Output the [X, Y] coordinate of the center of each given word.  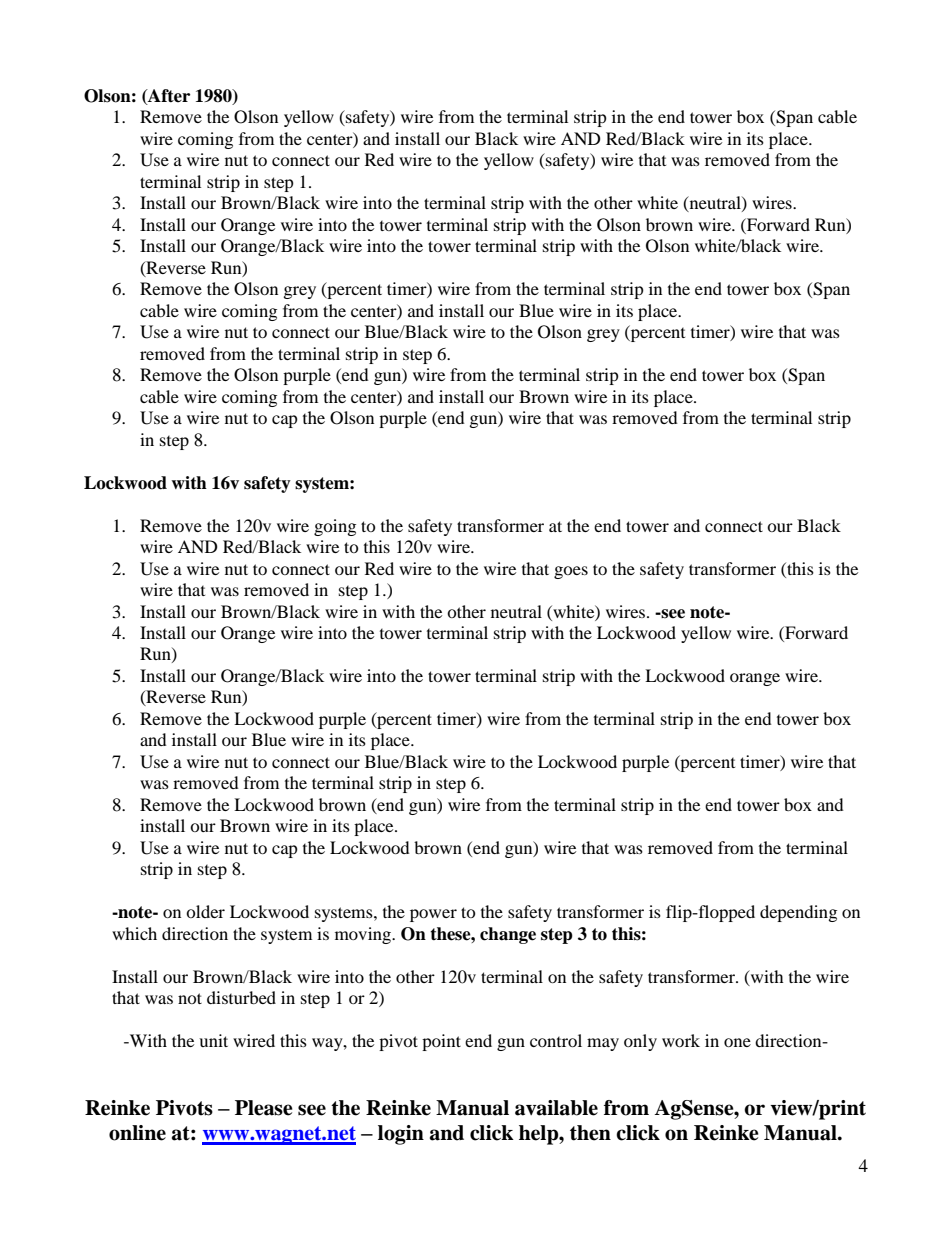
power [433, 915]
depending [798, 913]
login [401, 1135]
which [134, 933]
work [681, 1040]
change [508, 935]
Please [264, 1108]
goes [571, 572]
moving [364, 935]
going [335, 527]
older [205, 911]
